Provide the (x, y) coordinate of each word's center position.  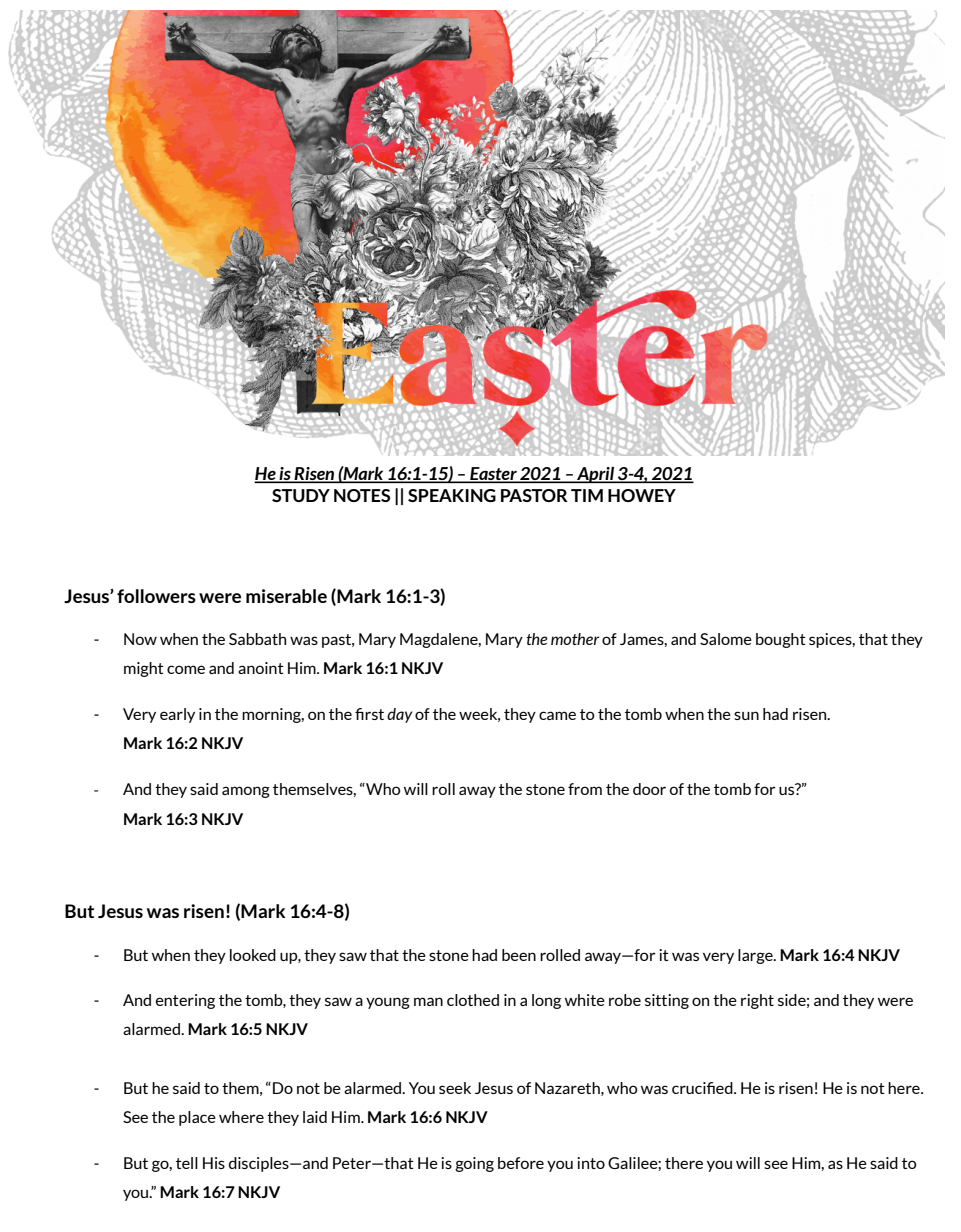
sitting (667, 1001)
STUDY (301, 495)
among (246, 792)
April (596, 475)
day (399, 715)
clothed (473, 1000)
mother (575, 639)
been (519, 955)
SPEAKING (452, 495)
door (649, 789)
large (756, 956)
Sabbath (257, 639)
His (214, 1163)
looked (253, 955)
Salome (726, 639)
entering (185, 1001)
